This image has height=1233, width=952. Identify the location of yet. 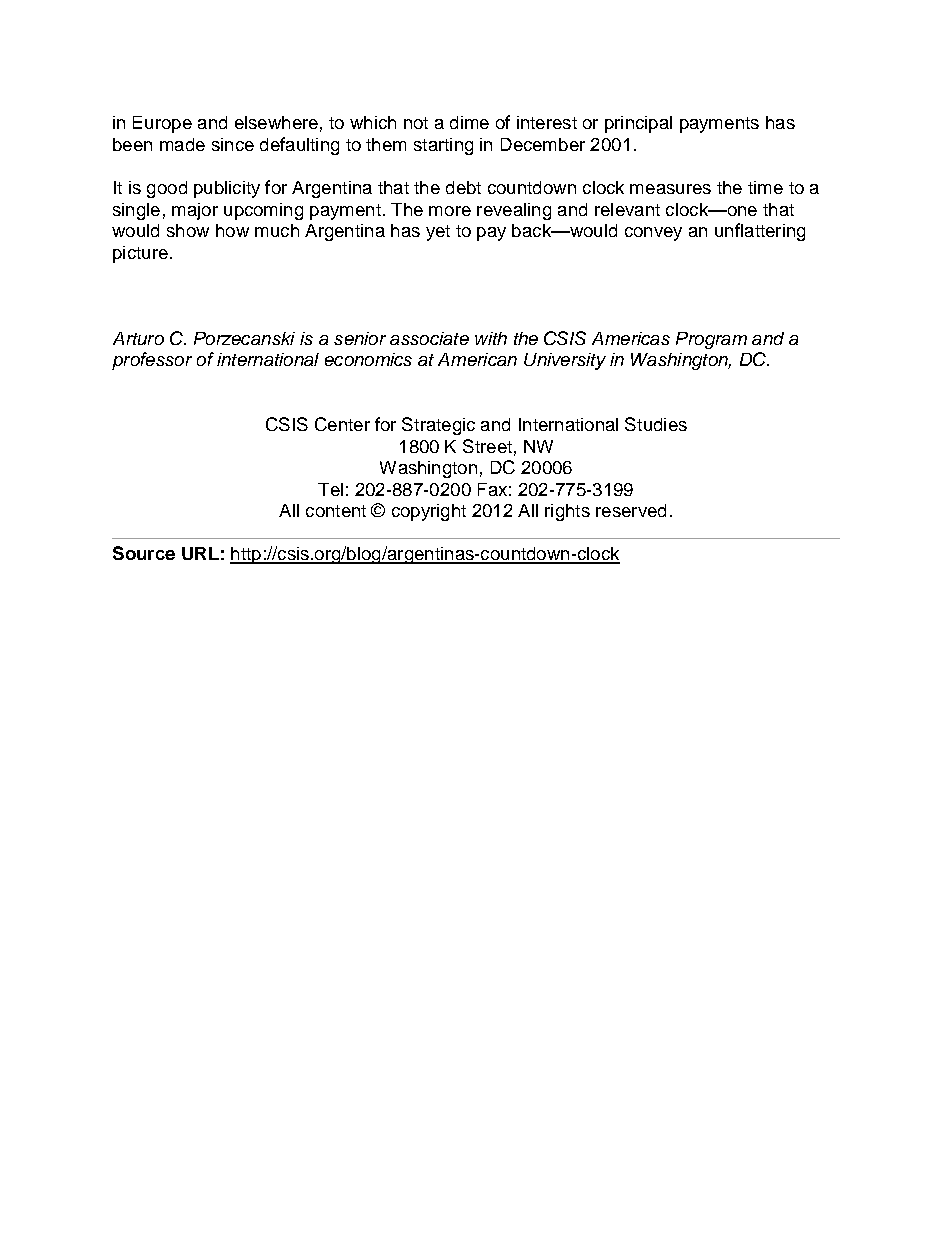
(438, 233).
